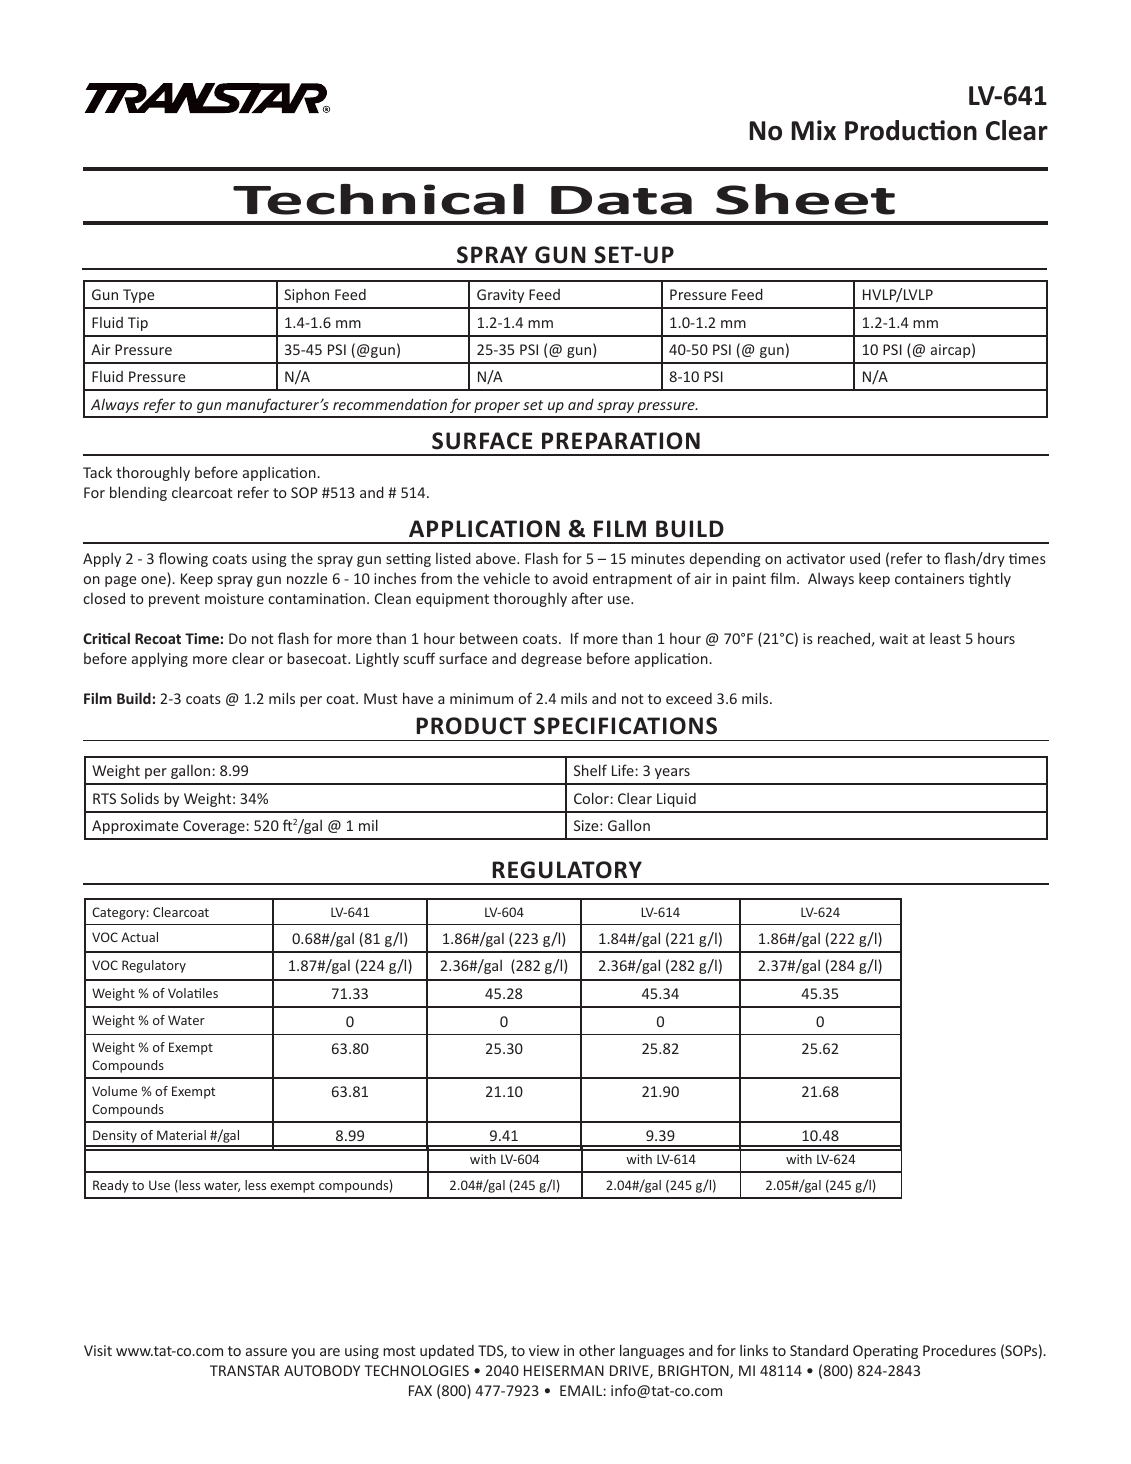  What do you see at coordinates (621, 200) in the screenshot?
I see `Data` at bounding box center [621, 200].
